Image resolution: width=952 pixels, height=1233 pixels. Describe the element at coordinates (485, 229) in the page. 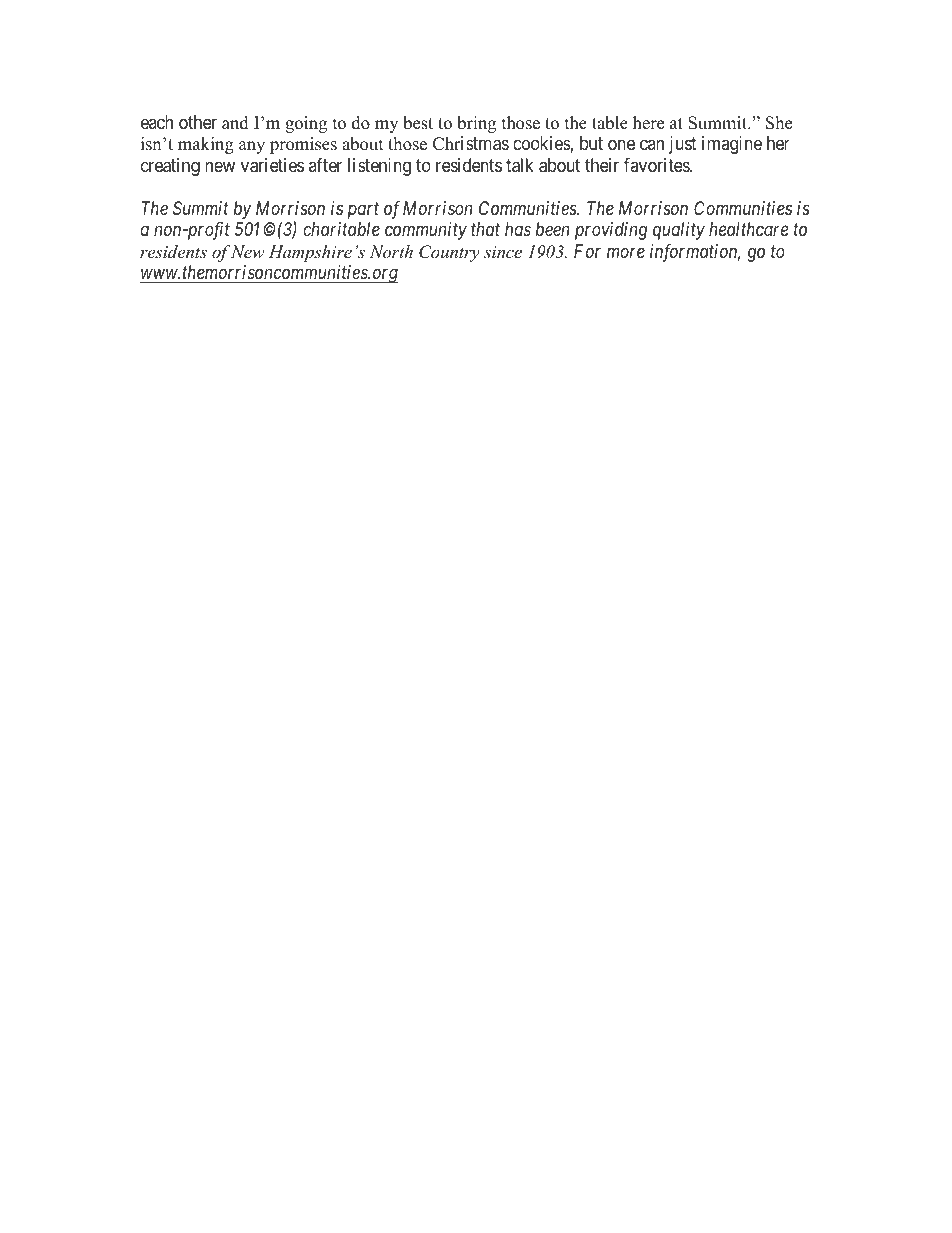

I see `that` at that location.
